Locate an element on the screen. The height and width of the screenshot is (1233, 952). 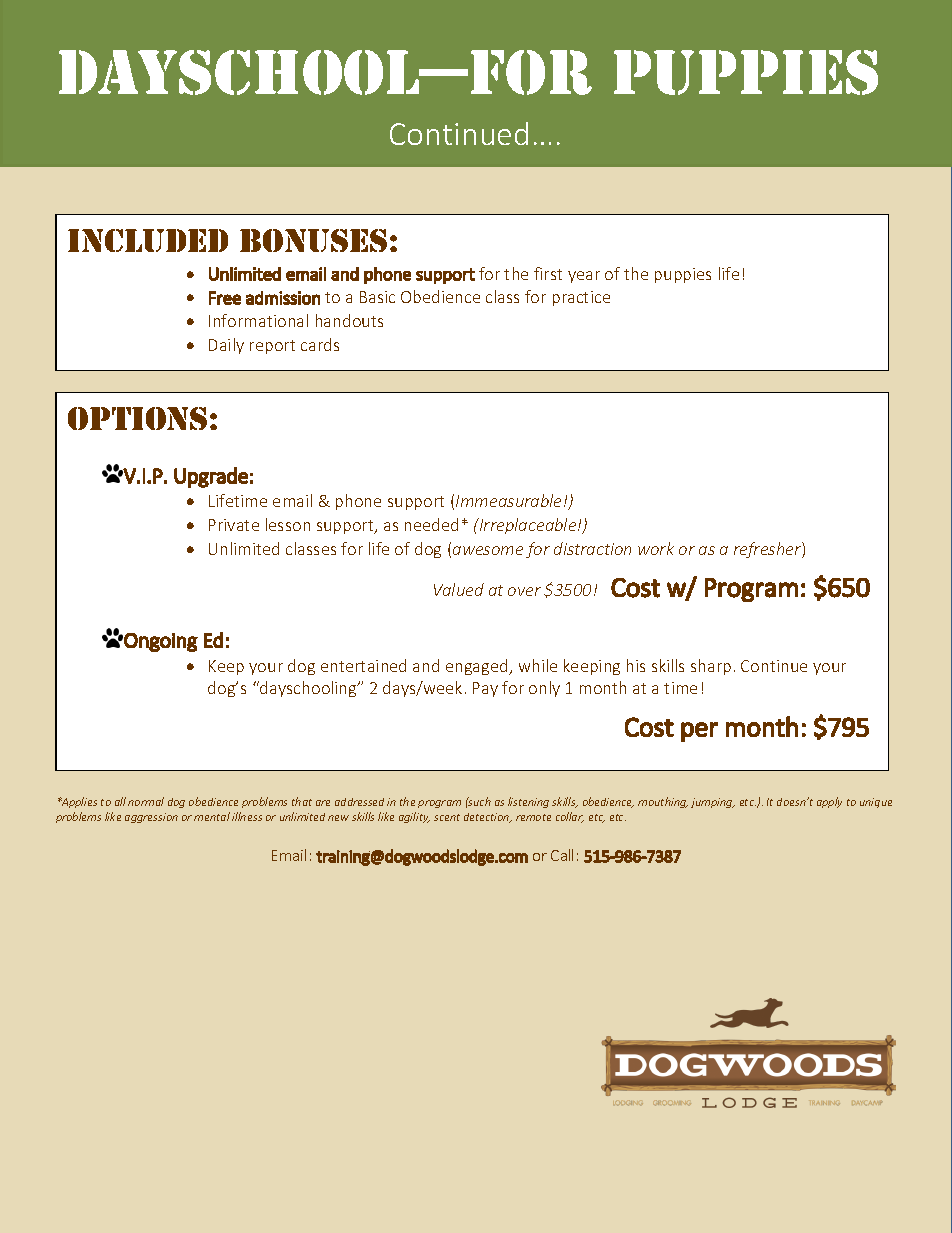
options is located at coordinates (137, 418).
